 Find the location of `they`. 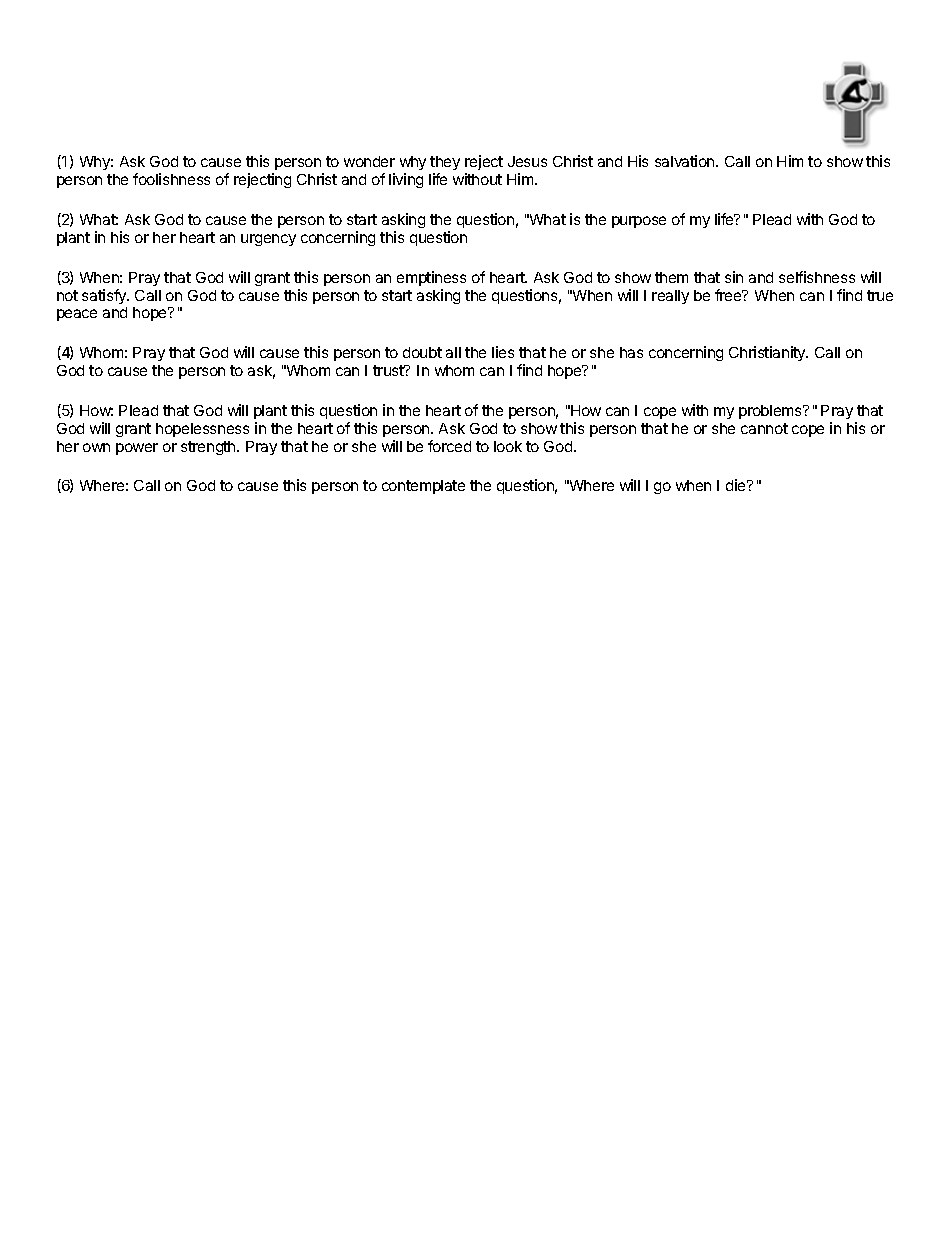

they is located at coordinates (445, 165).
